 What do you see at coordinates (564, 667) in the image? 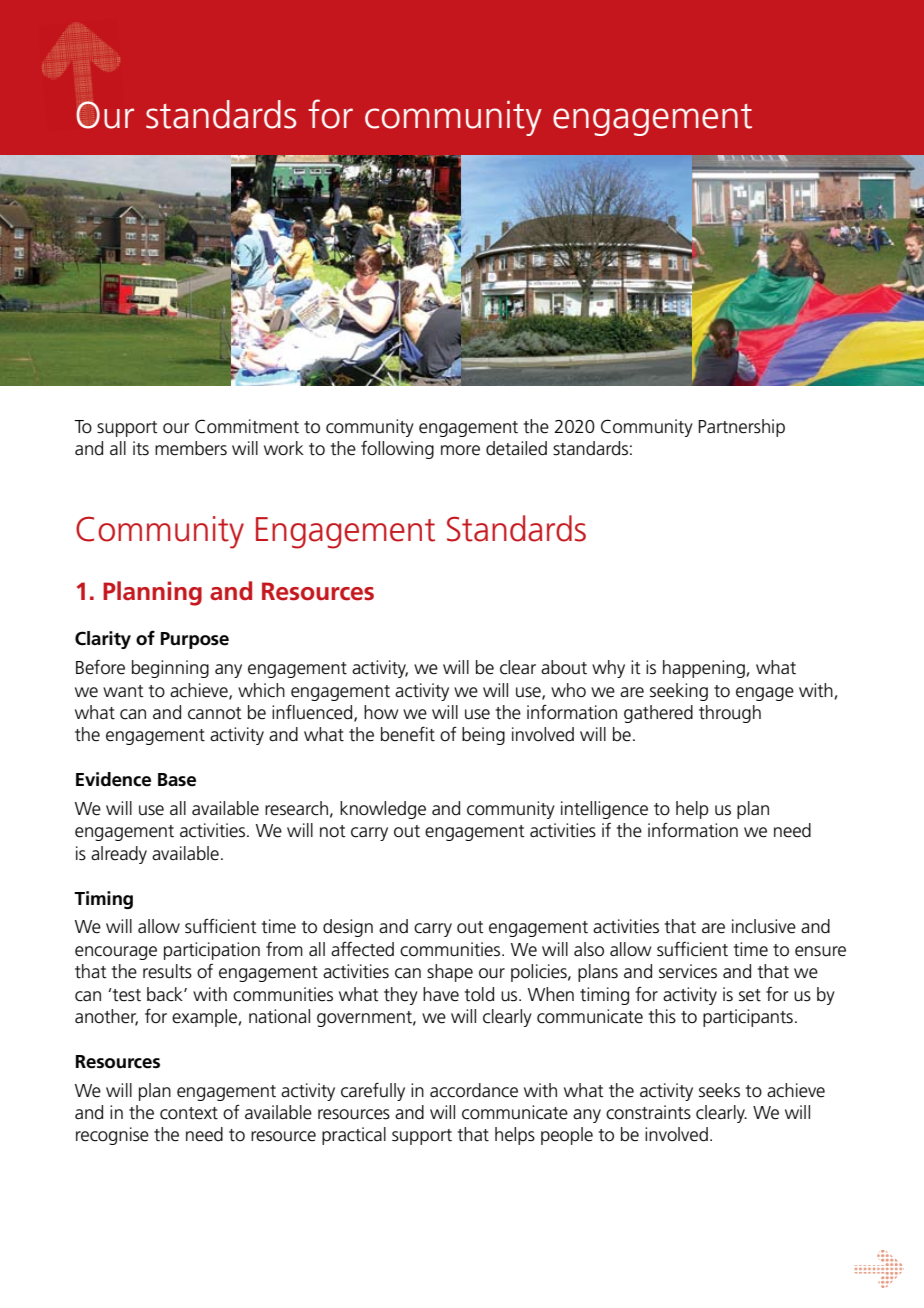
I see `about` at bounding box center [564, 667].
